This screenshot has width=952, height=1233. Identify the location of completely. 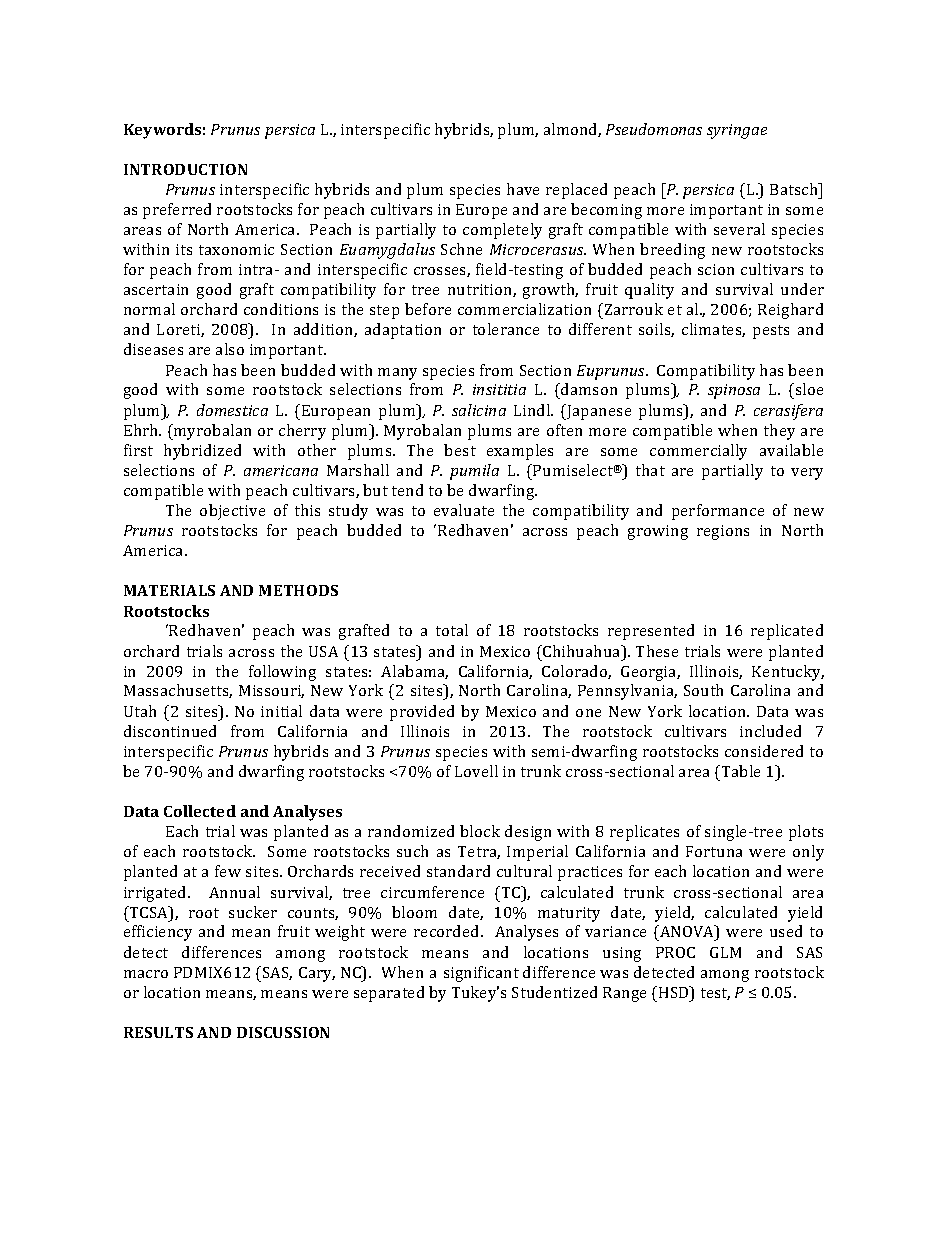
(502, 231).
